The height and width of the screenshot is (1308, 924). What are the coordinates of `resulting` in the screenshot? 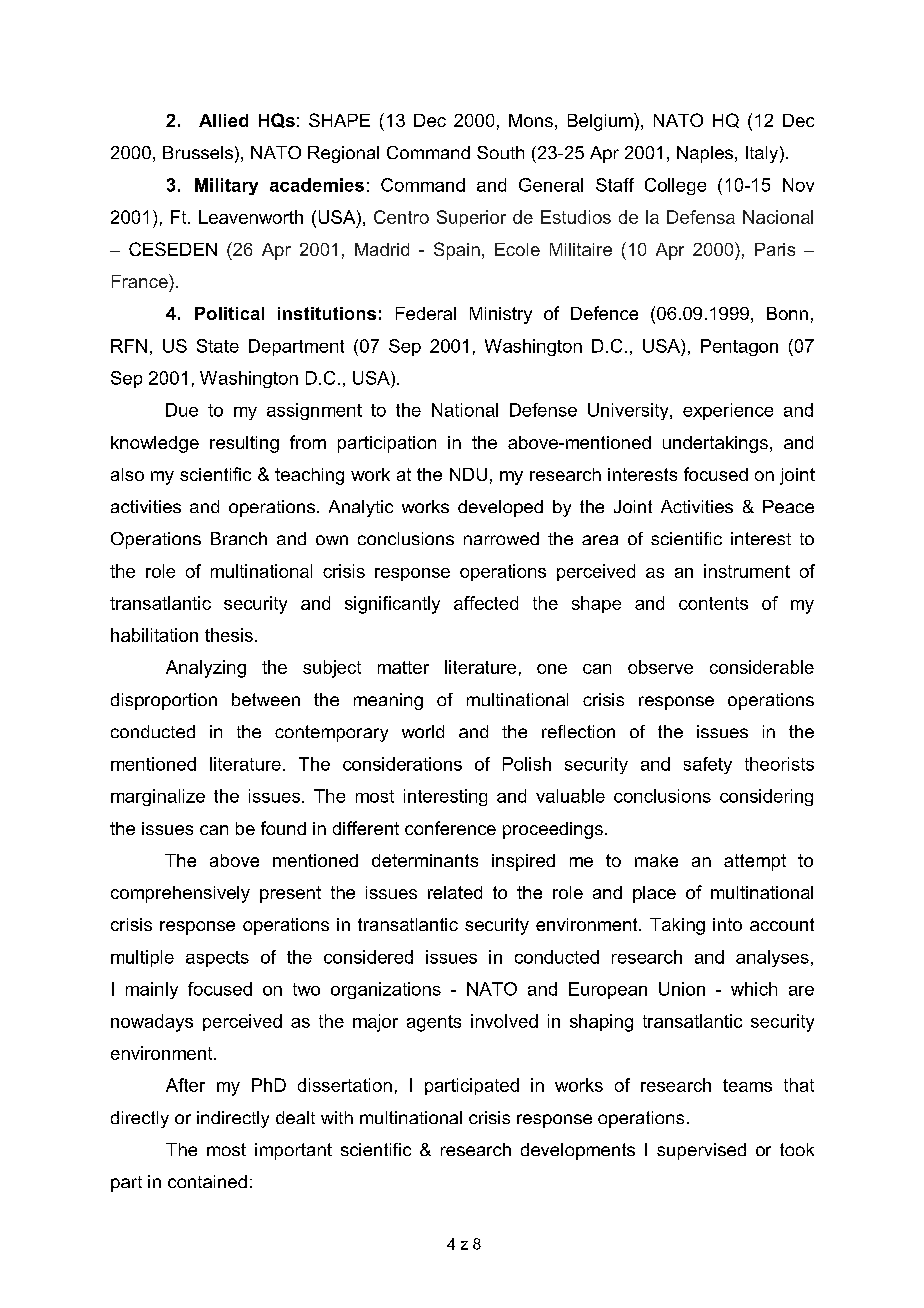 It's located at (244, 444).
